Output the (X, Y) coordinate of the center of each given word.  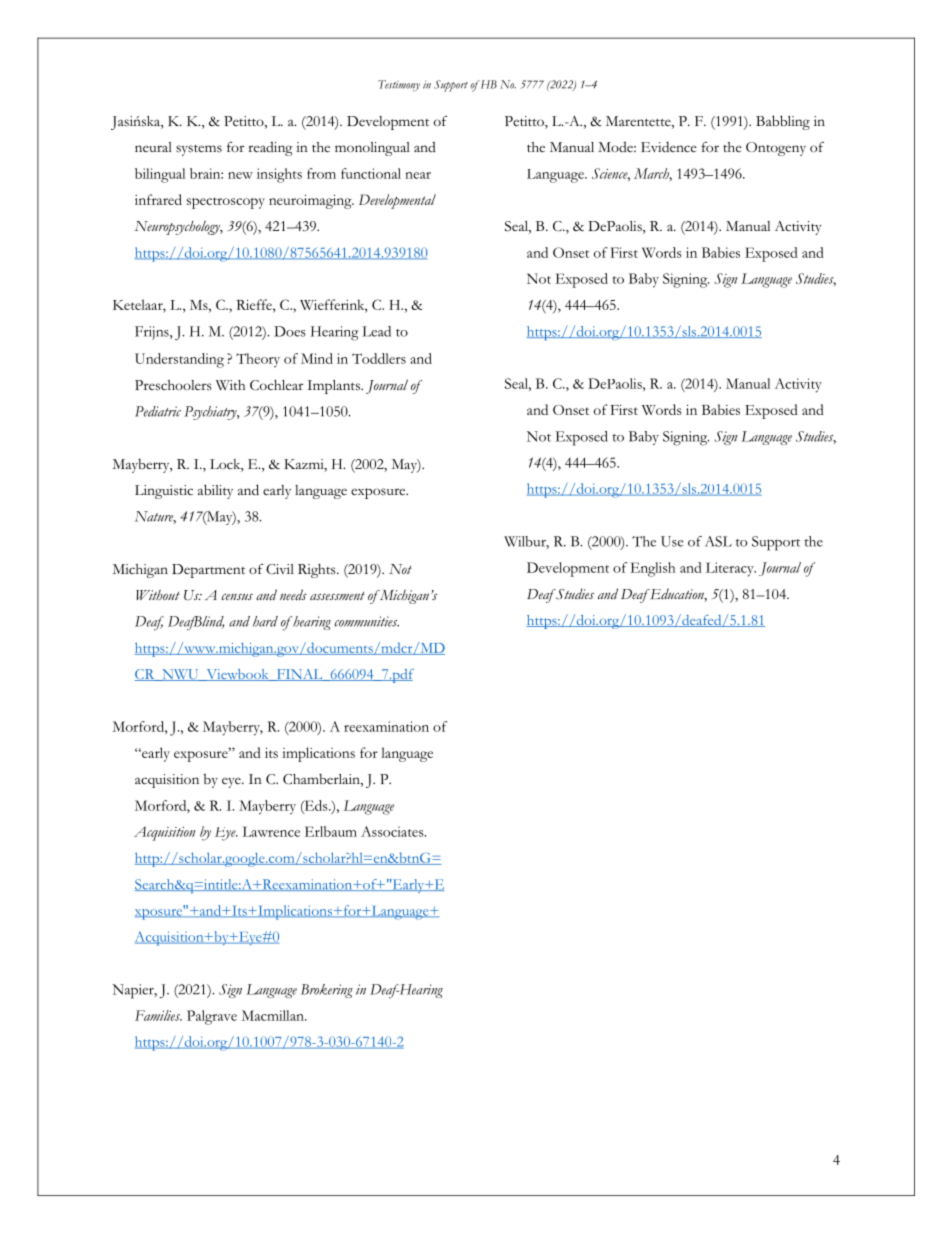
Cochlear (276, 385)
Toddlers (379, 358)
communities (367, 621)
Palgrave (212, 1017)
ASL (718, 541)
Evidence (669, 146)
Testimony (399, 85)
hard (265, 621)
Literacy (731, 569)
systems (199, 150)
